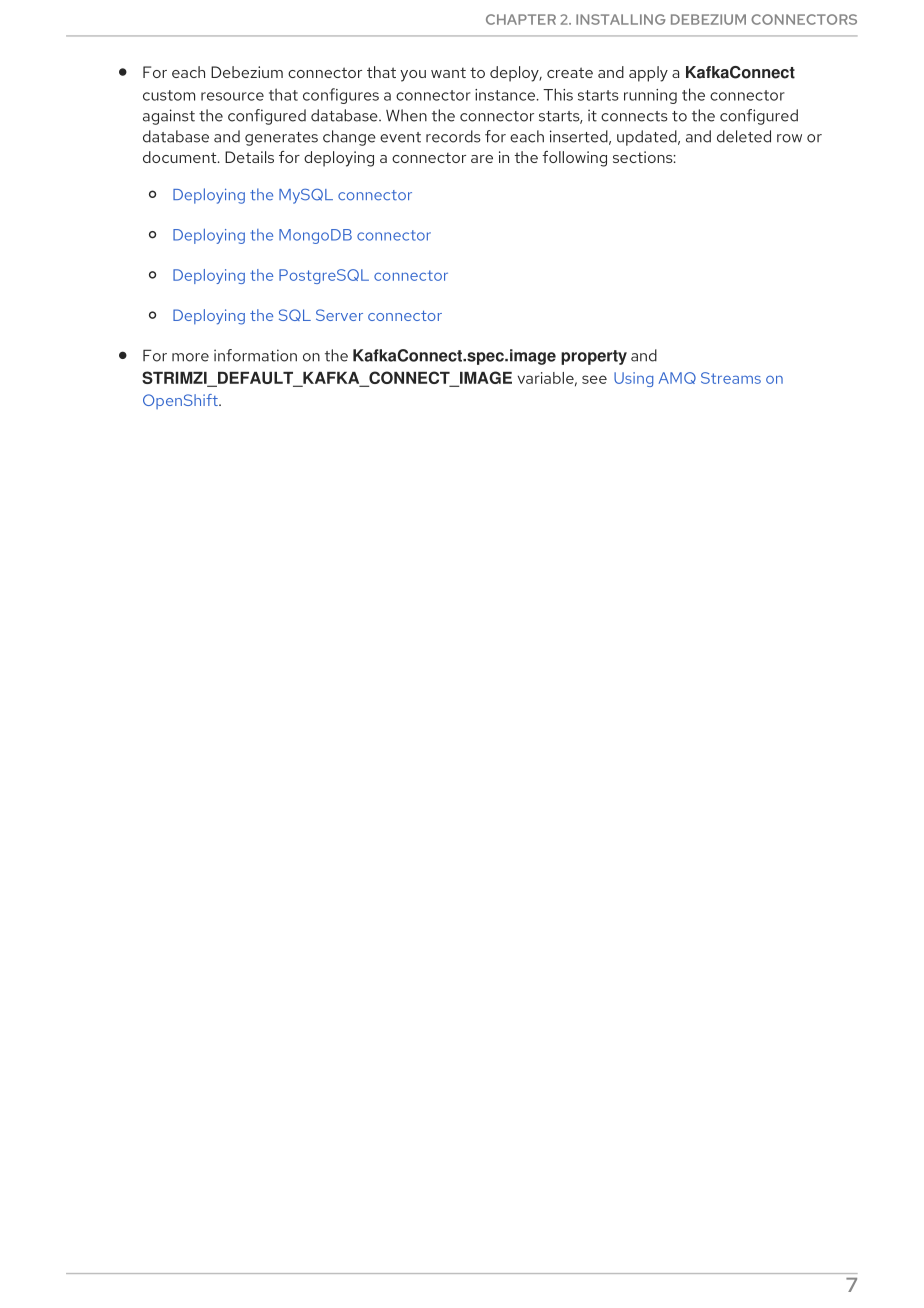 The width and height of the document is (924, 1308). What do you see at coordinates (339, 315) in the document?
I see `Server` at bounding box center [339, 315].
